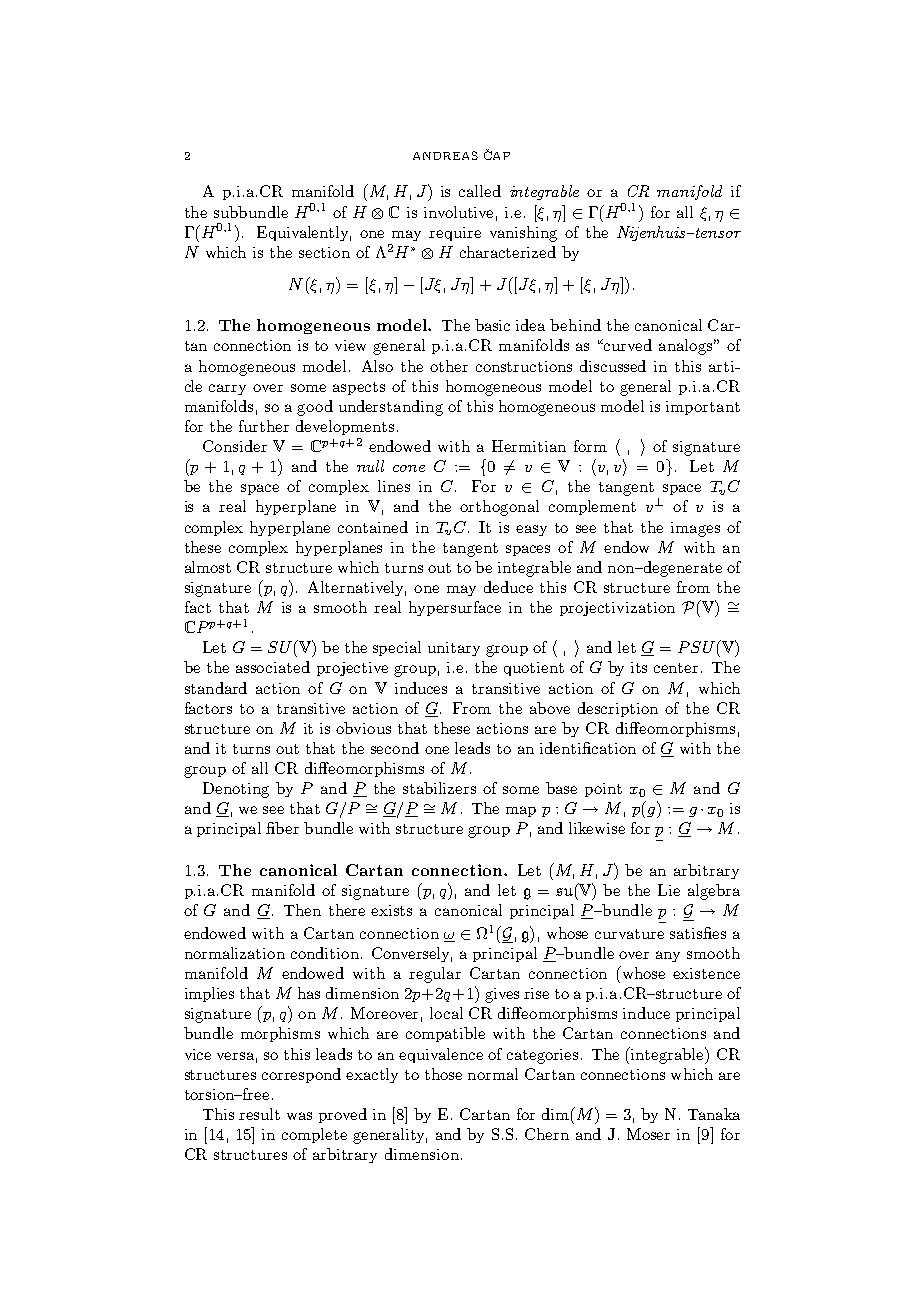  Describe the element at coordinates (648, 1134) in the screenshot. I see `Moser` at that location.
